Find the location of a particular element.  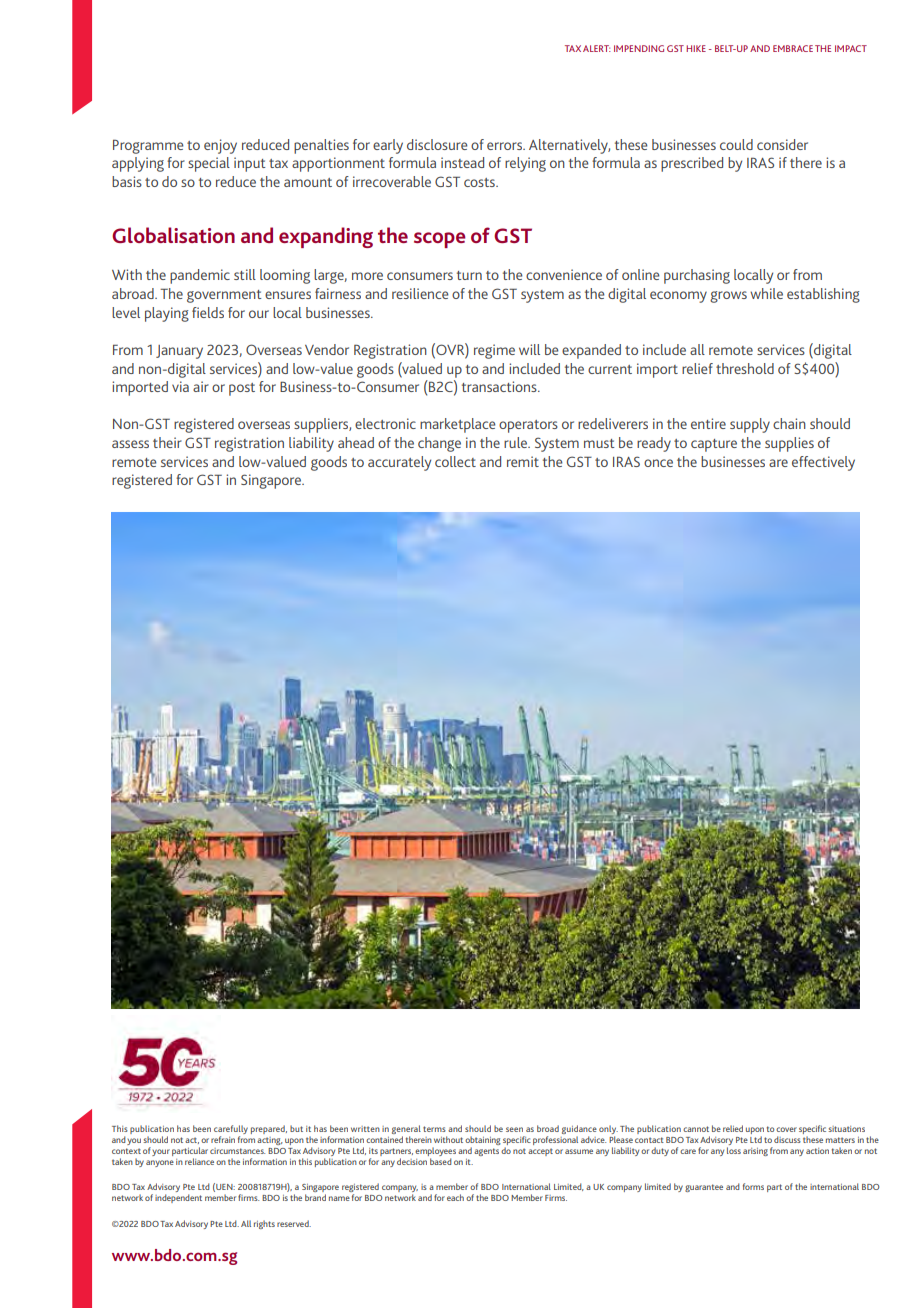

each is located at coordinates (455, 1197).
